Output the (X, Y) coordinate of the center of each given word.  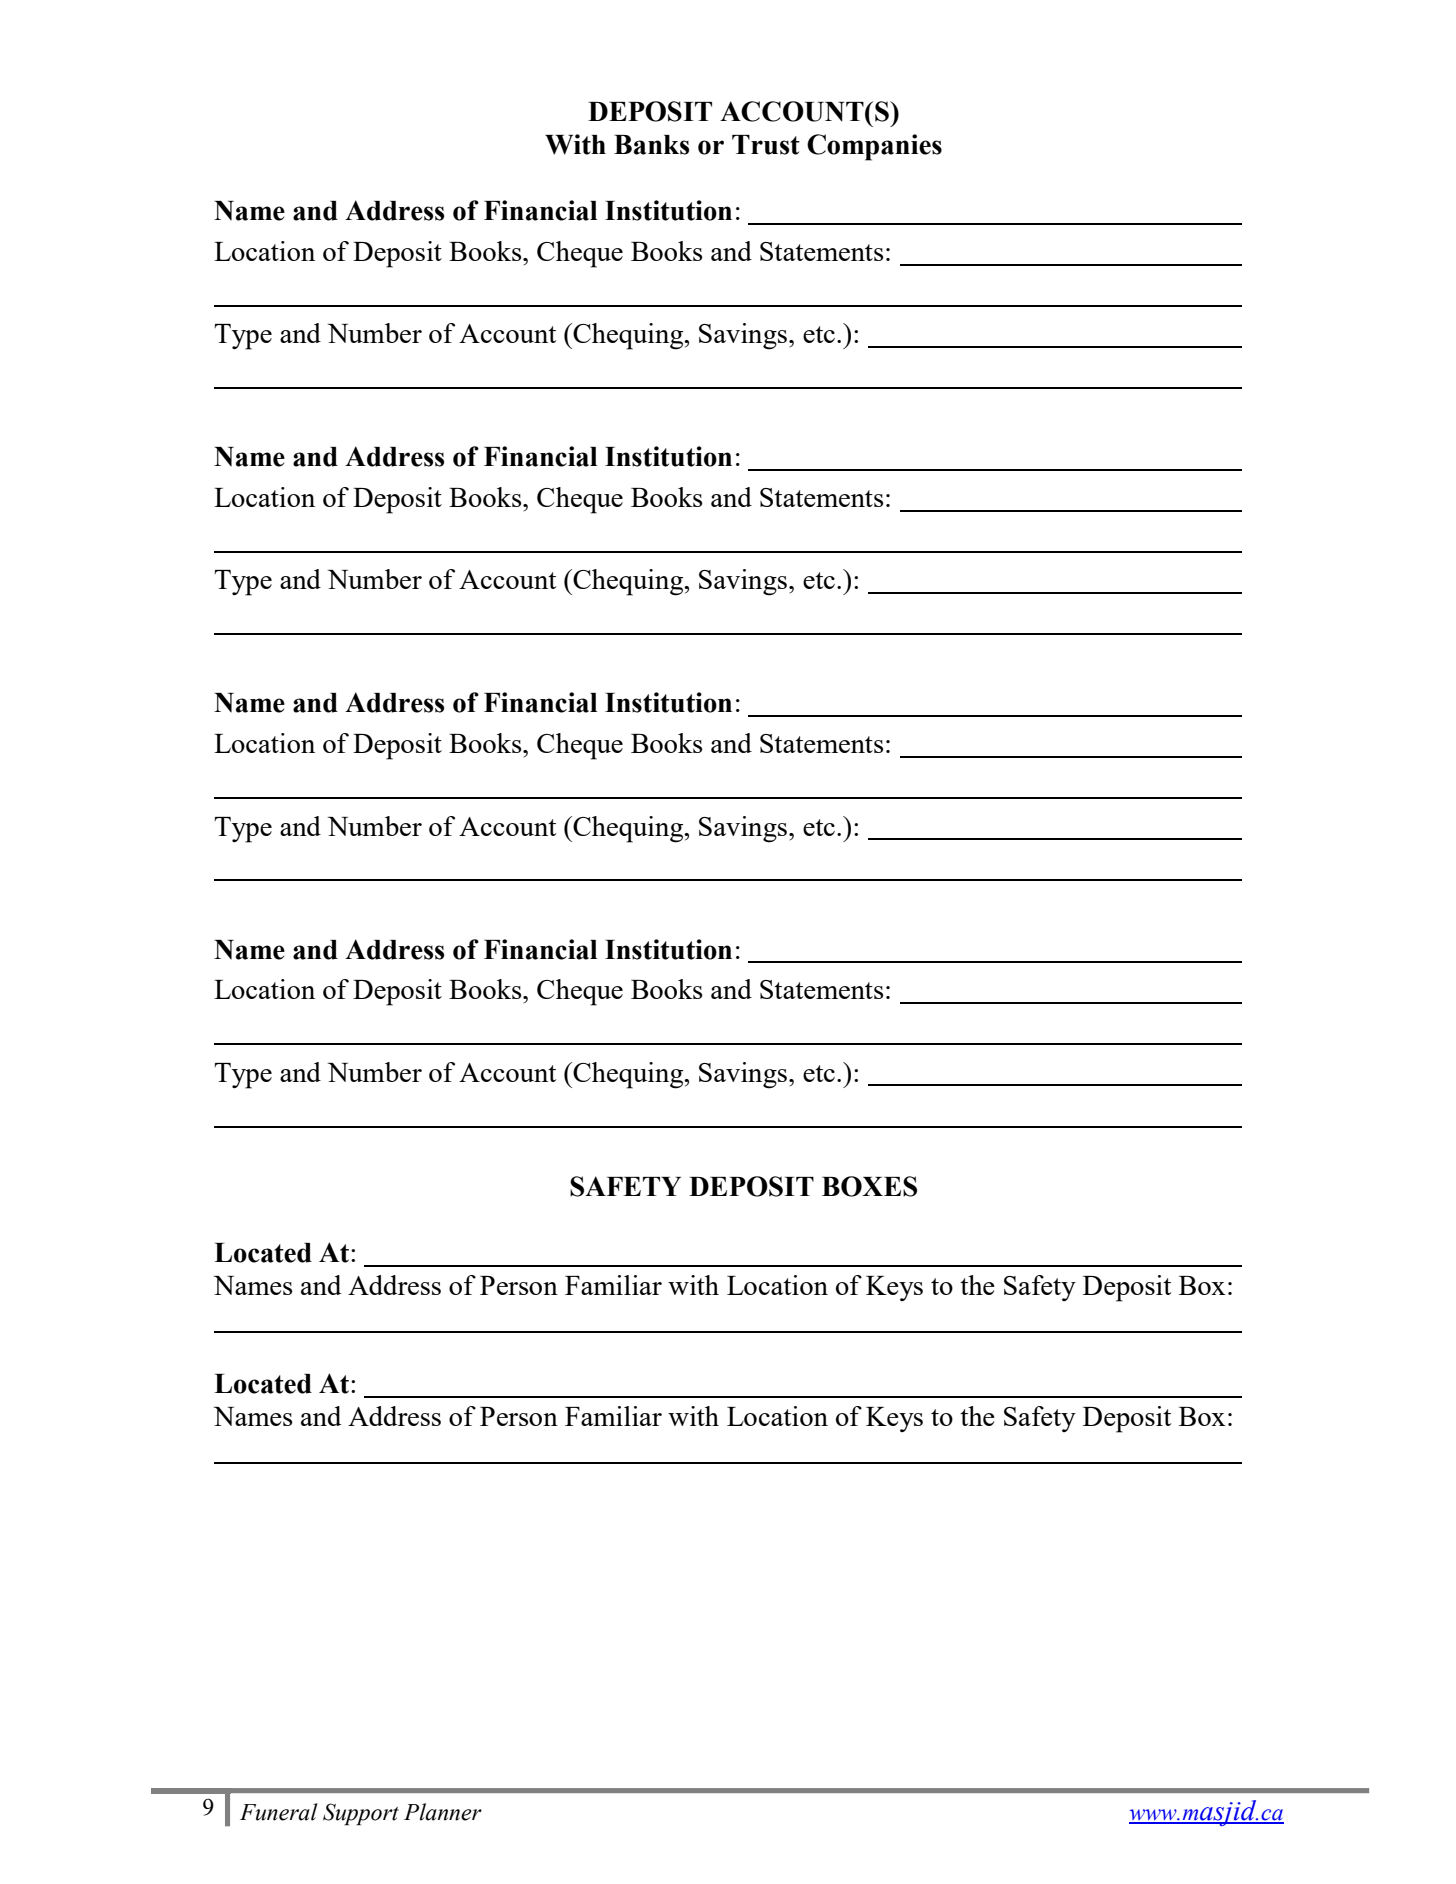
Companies (874, 147)
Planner (443, 1812)
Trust (766, 145)
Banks (651, 145)
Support (361, 1814)
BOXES (869, 1186)
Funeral (279, 1812)
